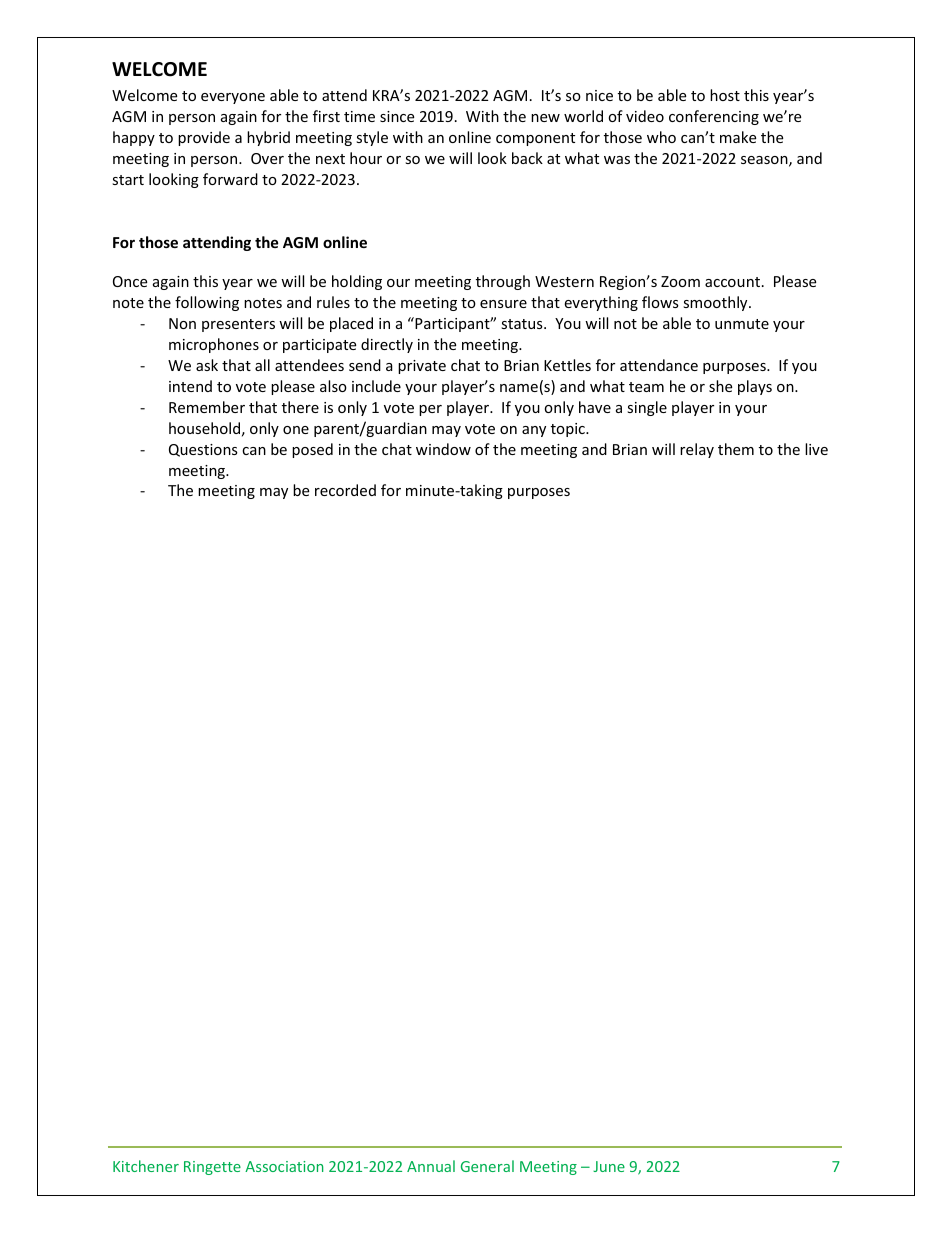 The width and height of the screenshot is (952, 1233). What do you see at coordinates (487, 1166) in the screenshot?
I see `General` at bounding box center [487, 1166].
